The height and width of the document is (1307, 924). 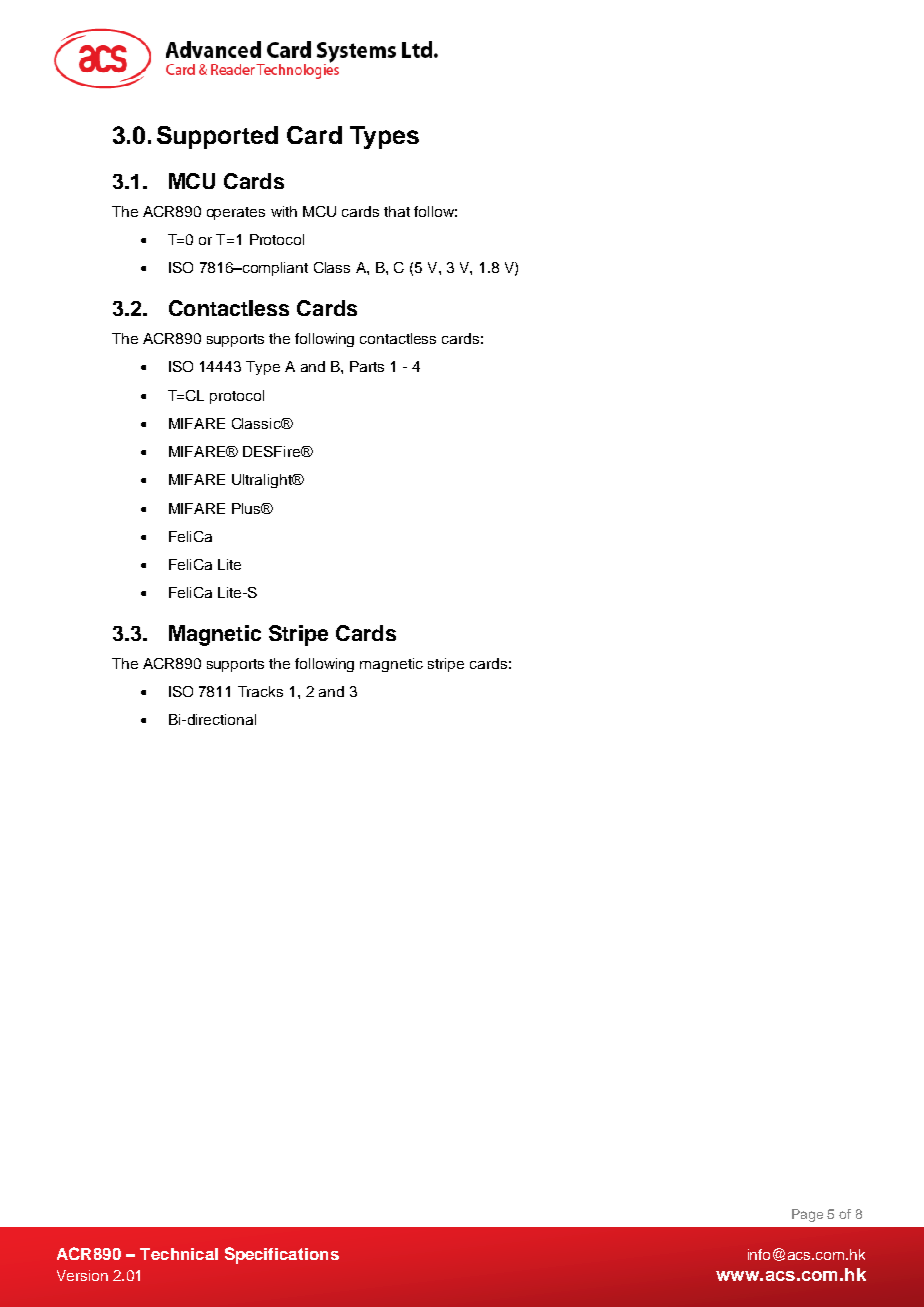 I want to click on Page, so click(x=807, y=1215).
